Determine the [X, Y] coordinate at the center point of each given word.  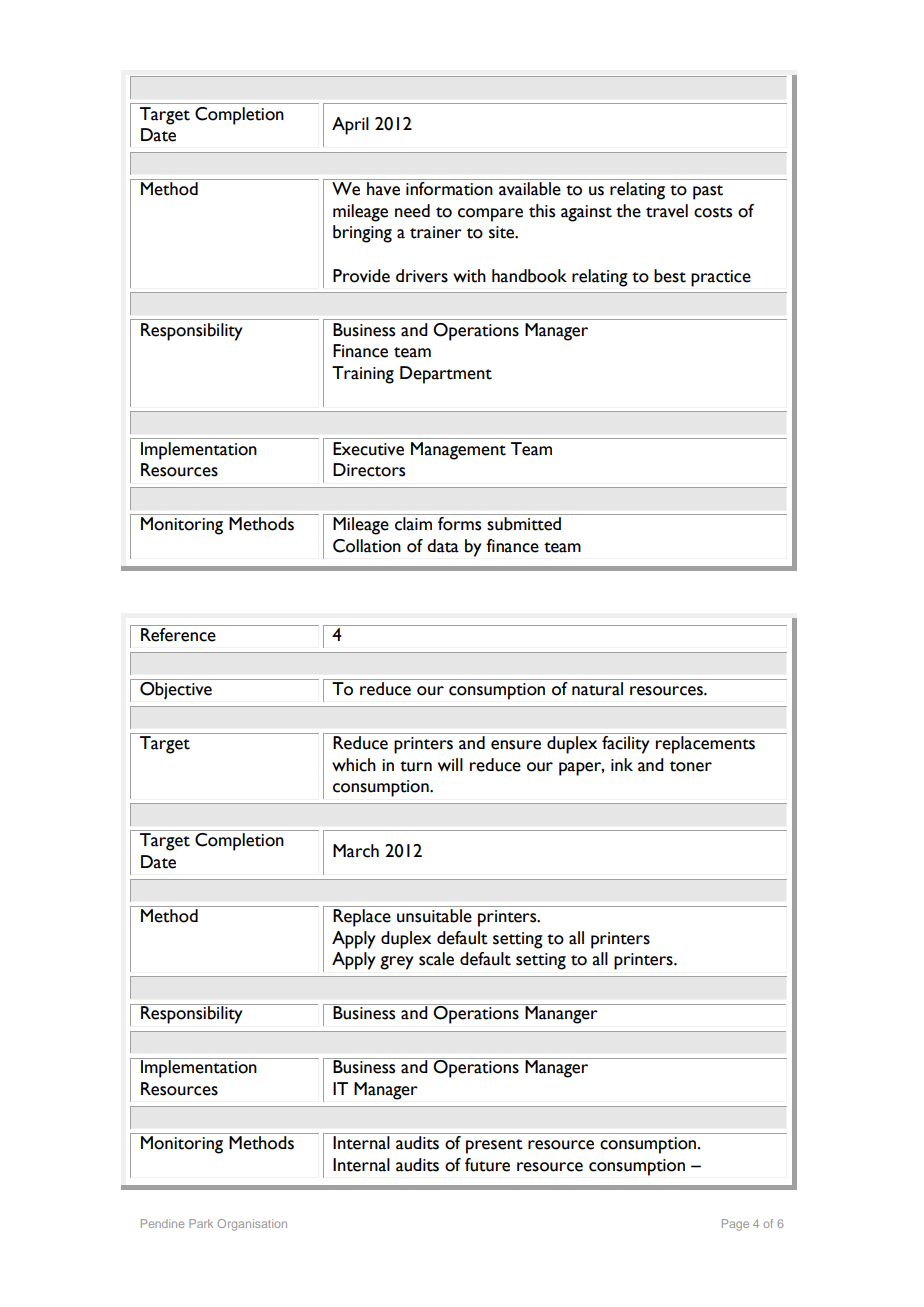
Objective [176, 690]
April [350, 126]
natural [597, 689]
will [450, 764]
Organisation [252, 1225]
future [487, 1165]
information [449, 189]
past [708, 192]
